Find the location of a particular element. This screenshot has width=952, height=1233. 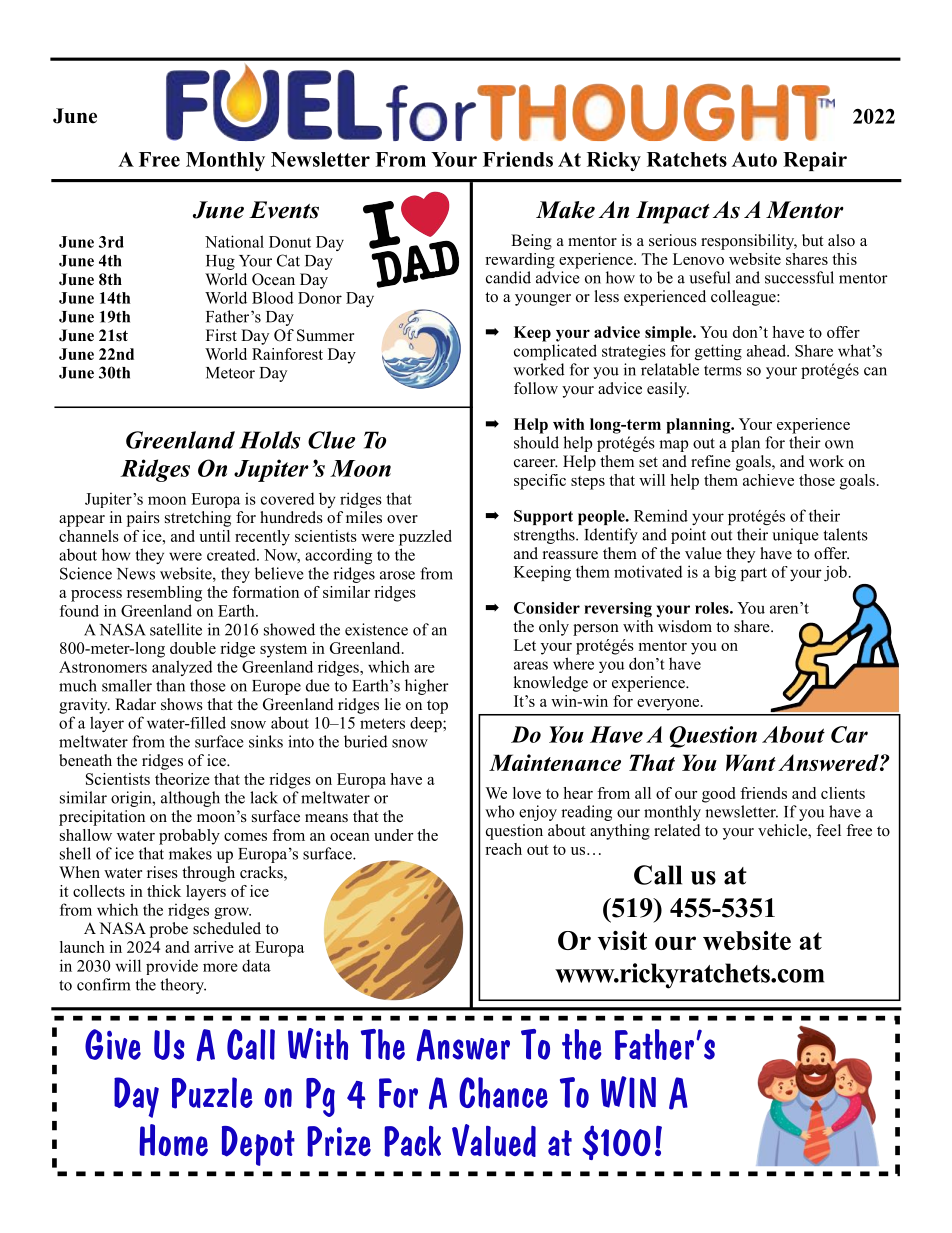

National is located at coordinates (234, 241).
